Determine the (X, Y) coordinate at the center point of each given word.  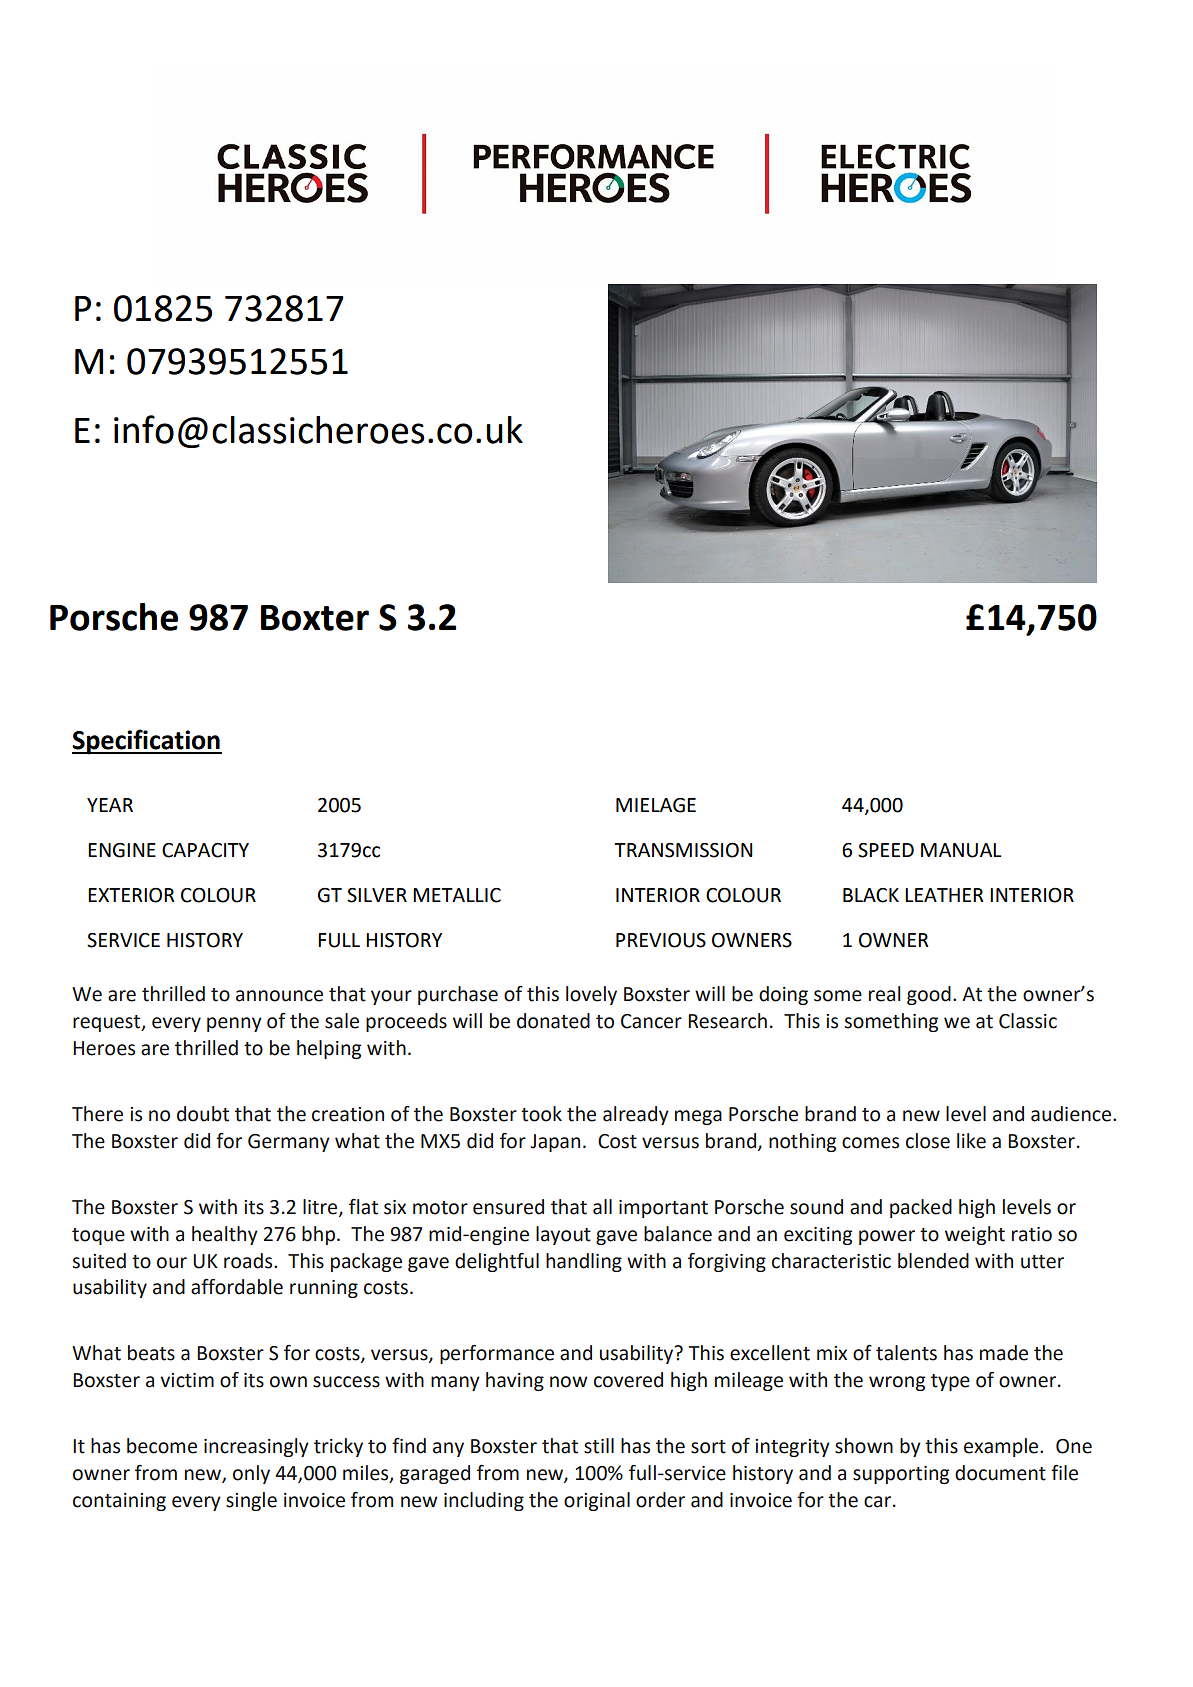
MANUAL (961, 850)
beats (151, 1353)
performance (497, 1354)
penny (234, 1024)
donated (553, 1021)
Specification (147, 742)
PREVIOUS (661, 940)
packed (921, 1208)
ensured (508, 1207)
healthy (225, 1235)
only (251, 1474)
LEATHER (944, 895)
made (1004, 1353)
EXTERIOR (131, 895)
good (929, 995)
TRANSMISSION (684, 850)
